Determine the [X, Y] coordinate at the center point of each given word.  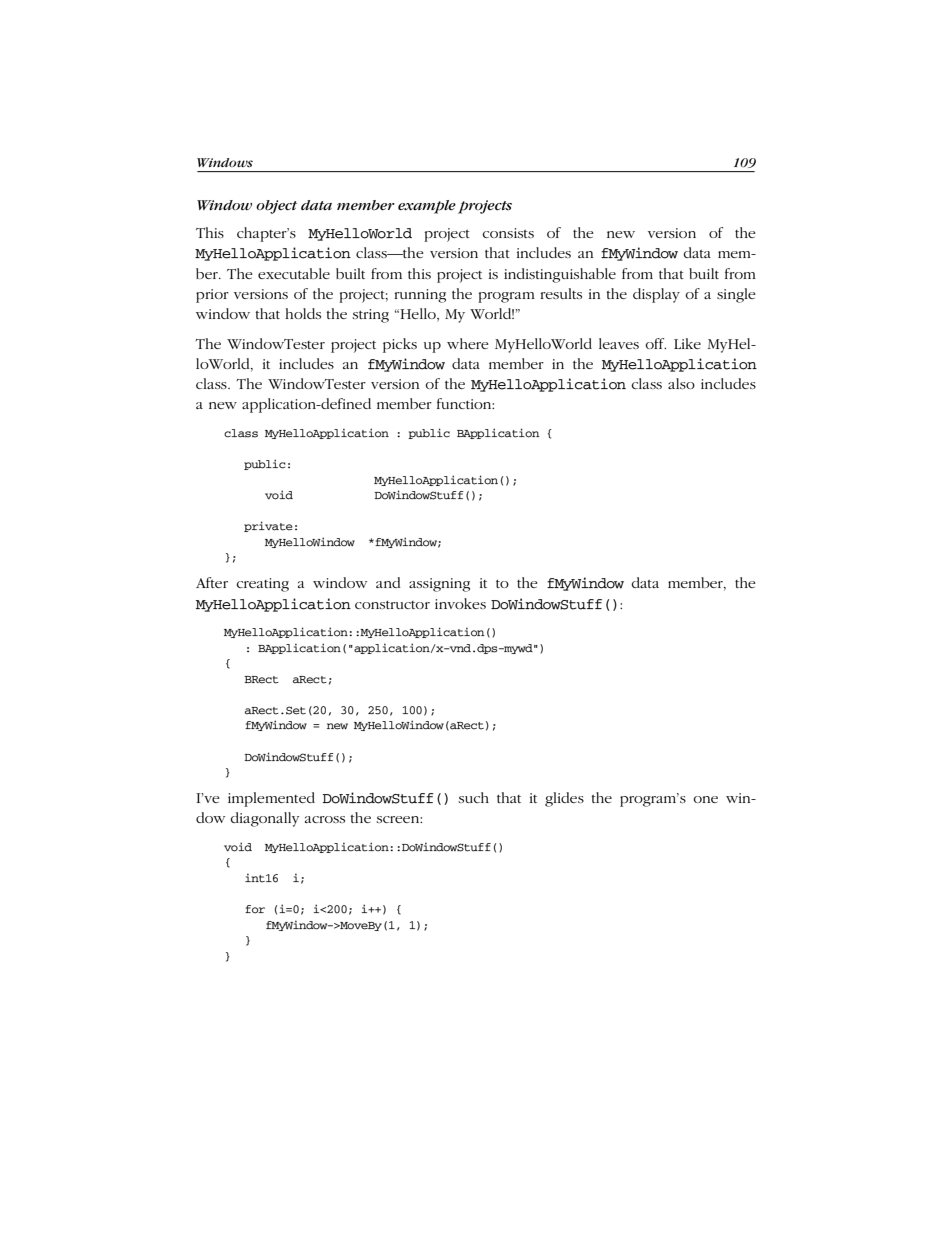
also [681, 383]
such [473, 797]
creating [262, 585]
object [276, 207]
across [325, 819]
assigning [439, 585]
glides [564, 799]
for [255, 909]
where [468, 343]
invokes [460, 603]
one [705, 799]
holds [303, 313]
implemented [271, 799]
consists [508, 233]
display [656, 295]
